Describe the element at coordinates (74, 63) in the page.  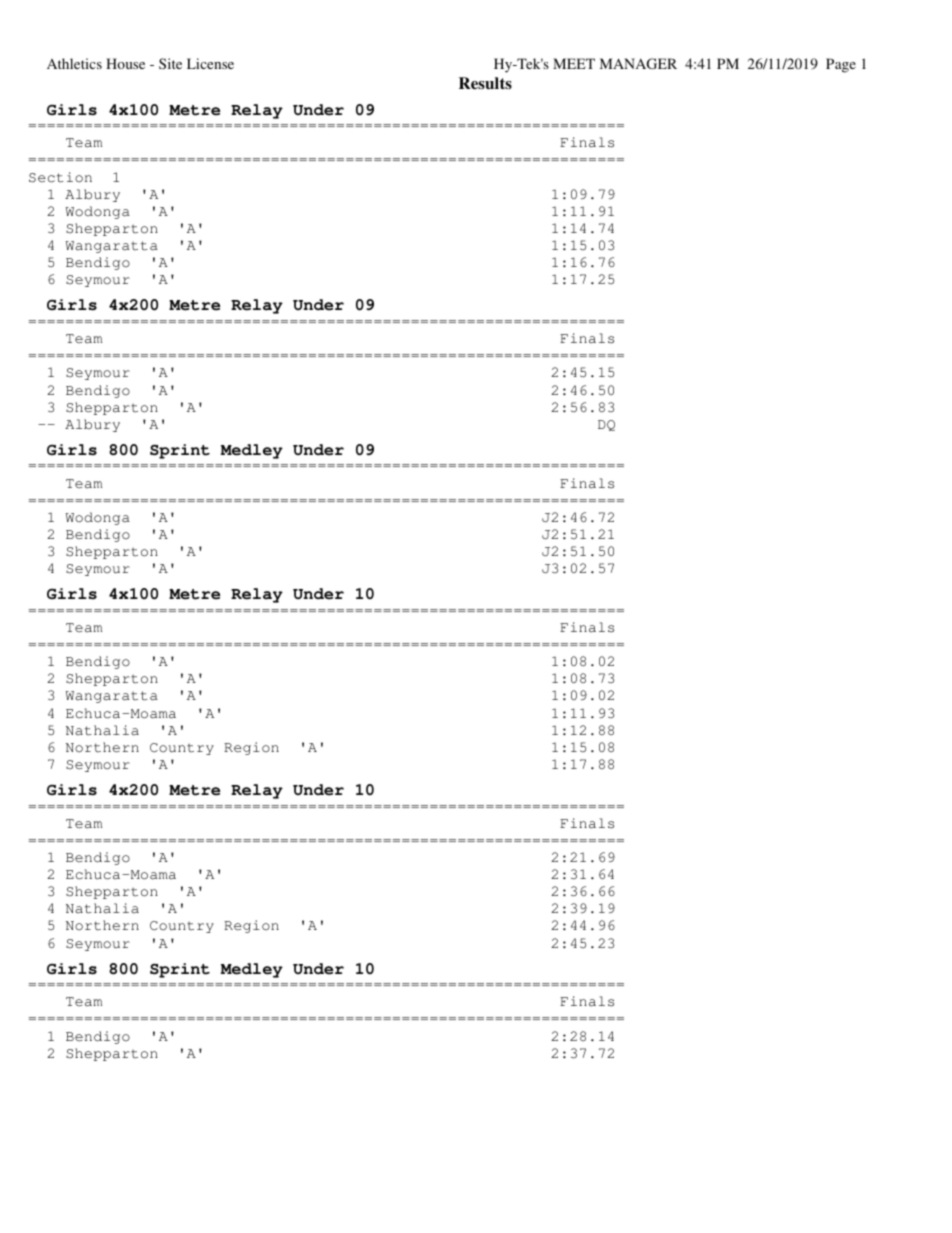
I see `Athletics` at that location.
